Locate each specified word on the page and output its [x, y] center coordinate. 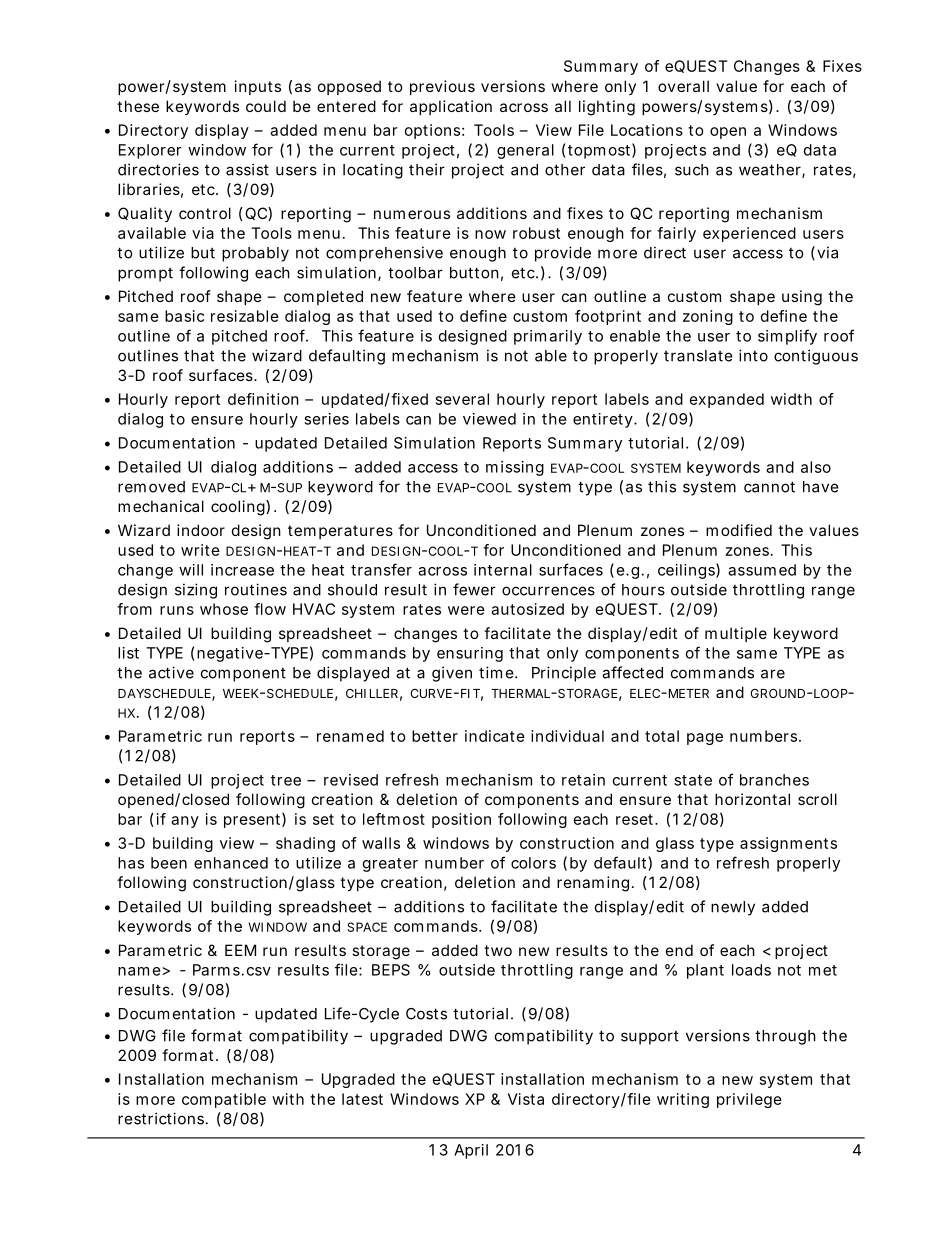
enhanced [231, 863]
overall [683, 86]
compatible [224, 1100]
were [466, 610]
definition [263, 399]
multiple [736, 634]
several [462, 399]
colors [533, 863]
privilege [749, 1100]
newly [733, 908]
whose [224, 609]
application [451, 107]
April [471, 1151]
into [753, 355]
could [266, 106]
